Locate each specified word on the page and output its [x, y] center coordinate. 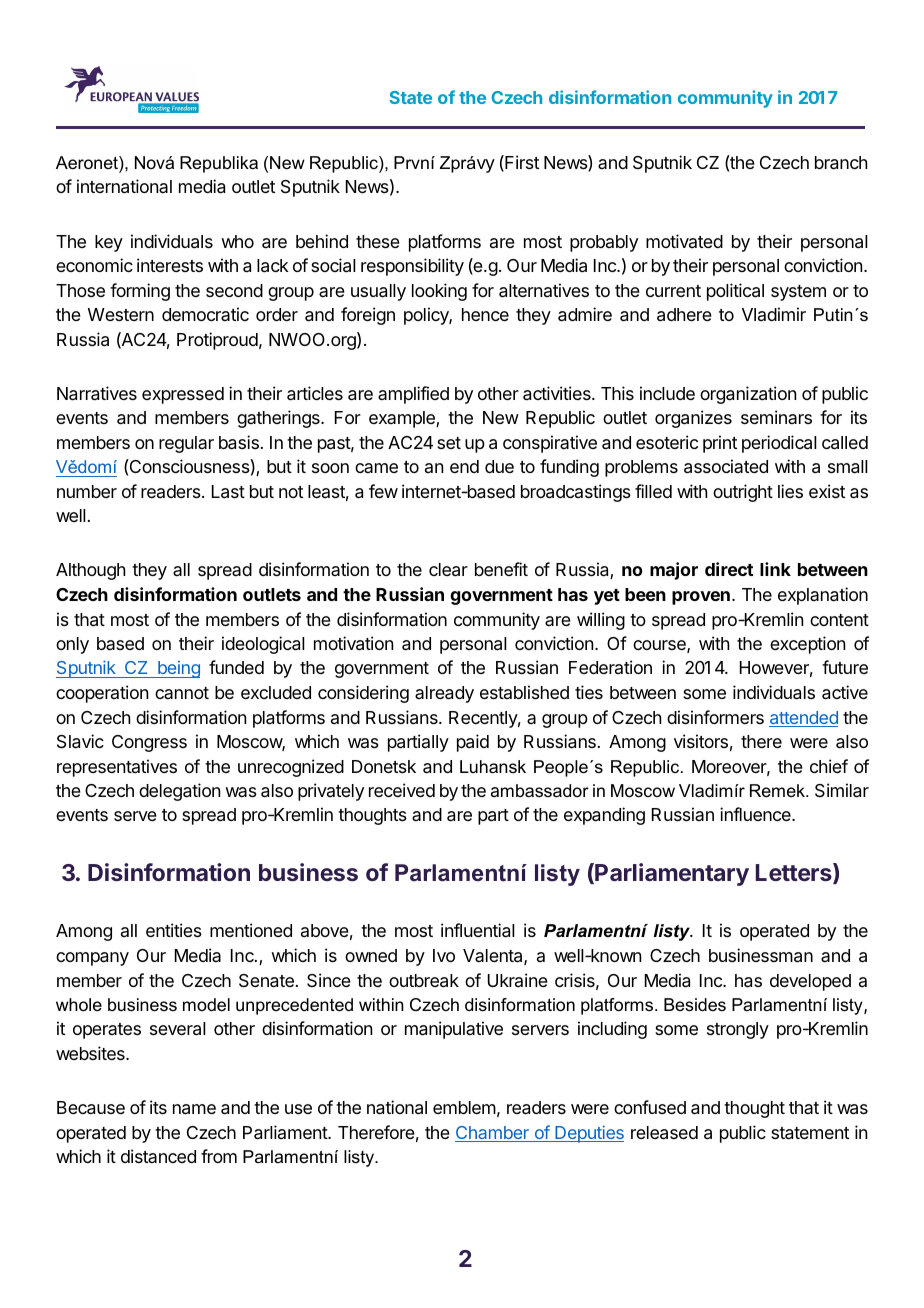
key [109, 243]
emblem [464, 1107]
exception [807, 645]
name [194, 1109]
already [444, 694]
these [378, 241]
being [178, 669]
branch [841, 163]
